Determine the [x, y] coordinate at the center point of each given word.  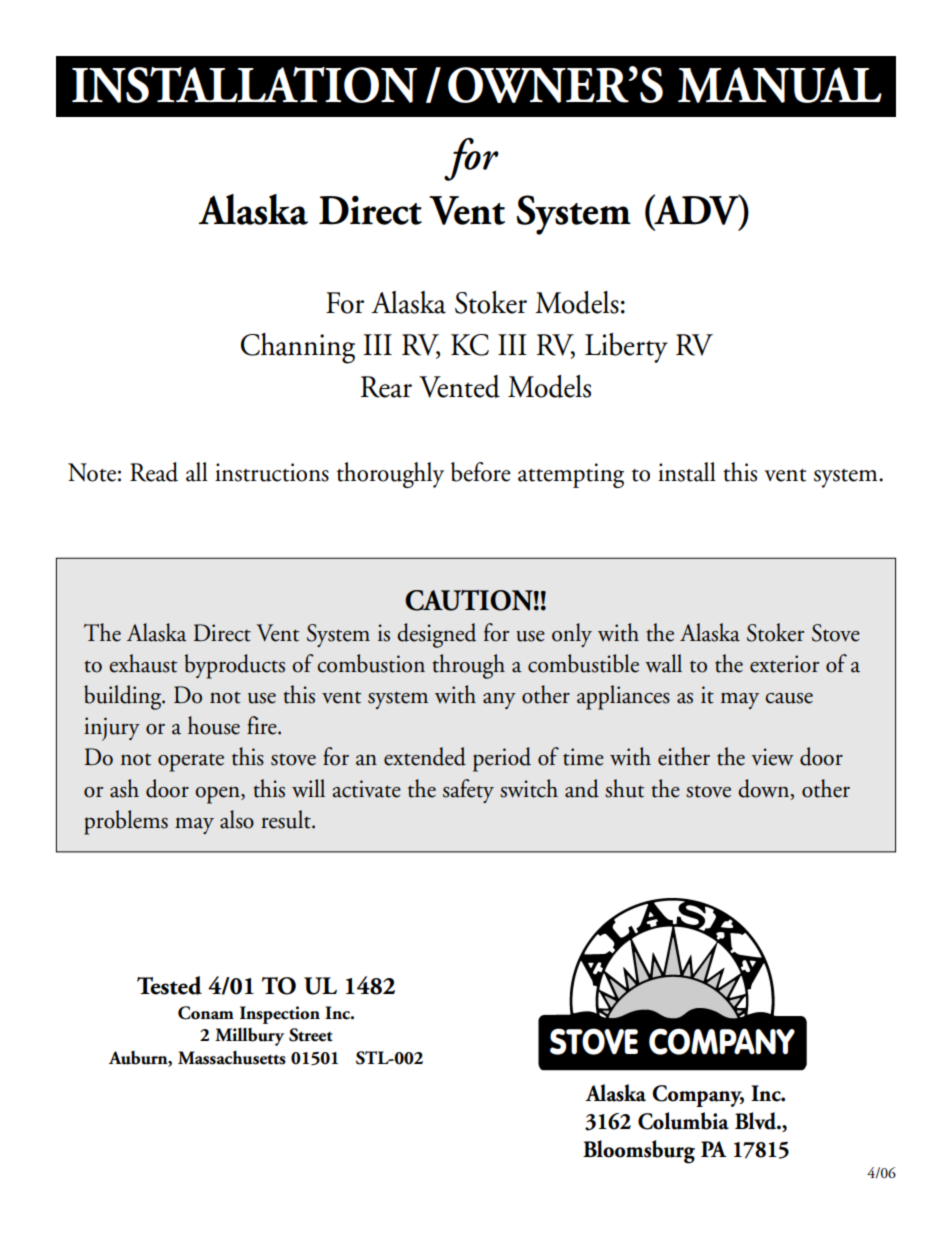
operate [191, 762]
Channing [298, 348]
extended [425, 756]
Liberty [626, 348]
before [481, 472]
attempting [571, 475]
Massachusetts [232, 1058]
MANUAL [780, 85]
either [684, 756]
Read [154, 472]
